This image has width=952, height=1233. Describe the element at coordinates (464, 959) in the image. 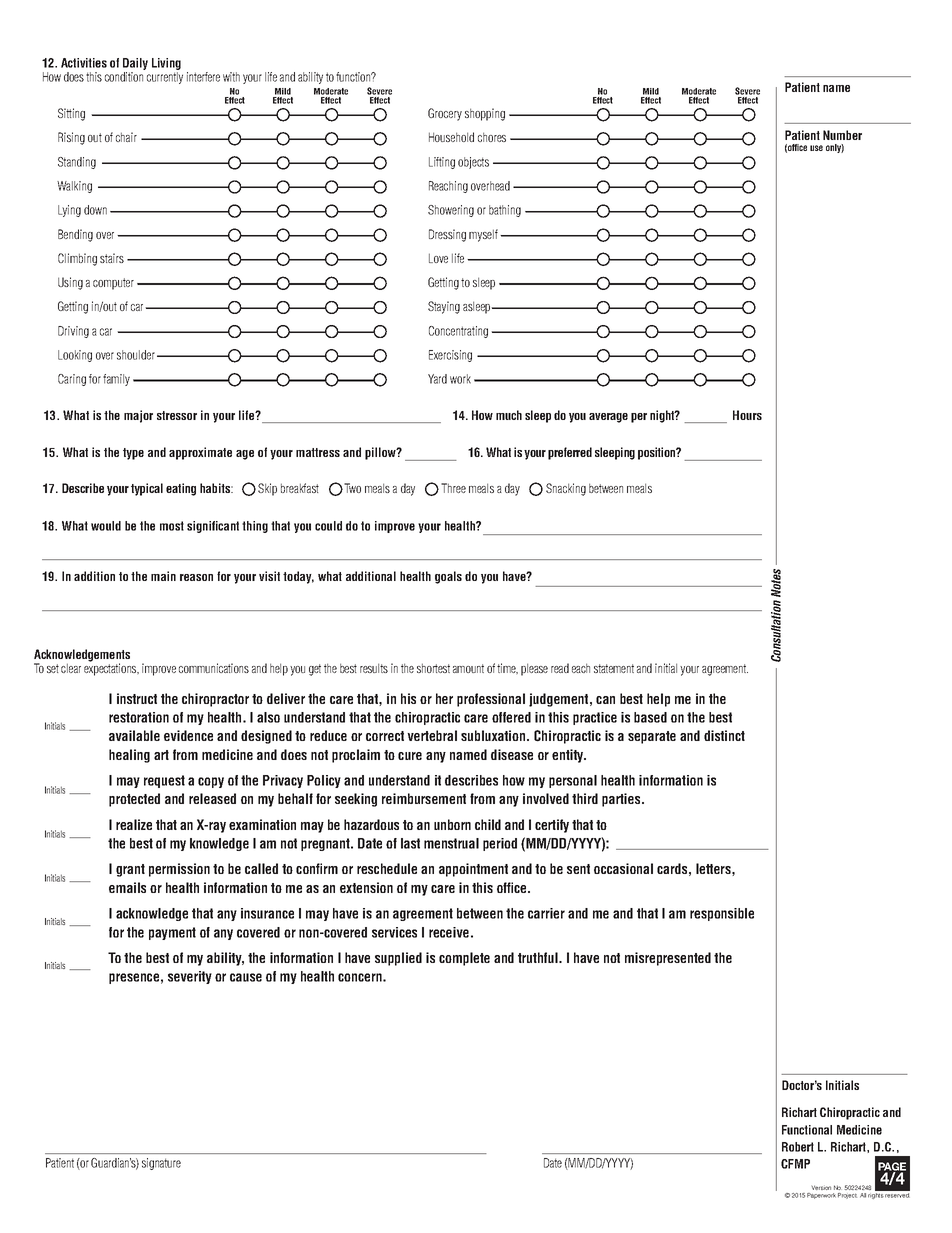

I see `complete` at that location.
